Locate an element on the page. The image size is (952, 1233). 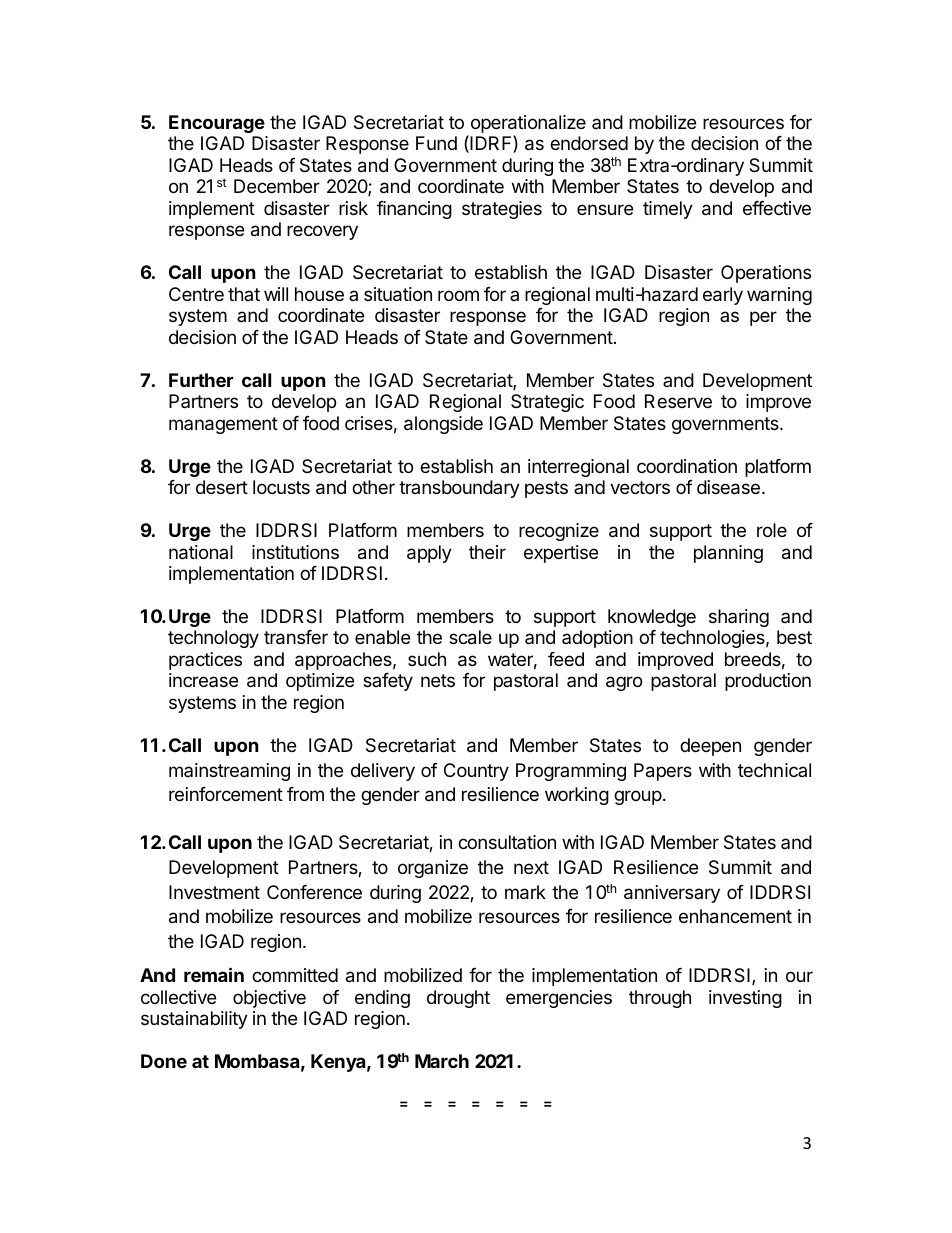
timely is located at coordinates (668, 210).
